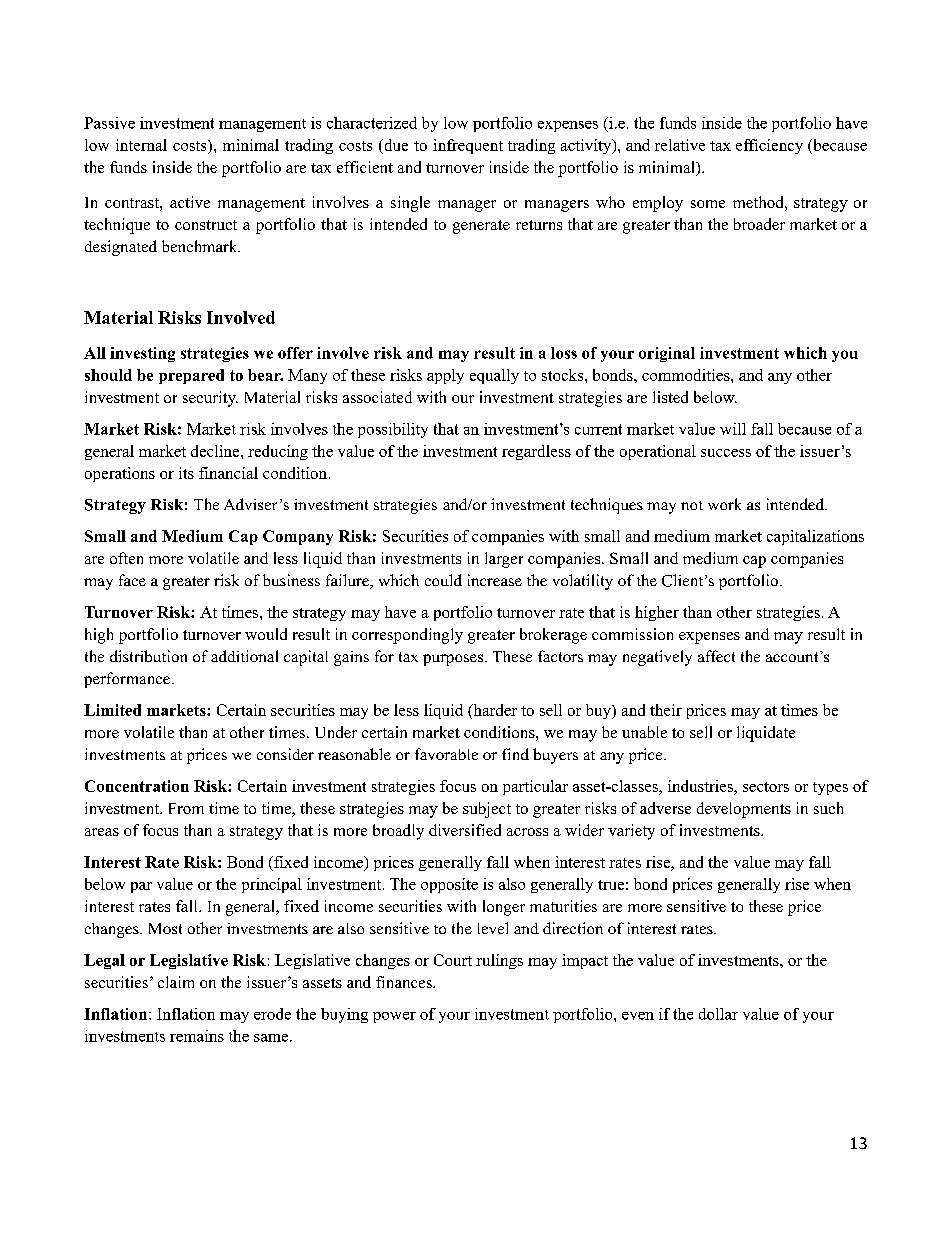 Image resolution: width=952 pixels, height=1233 pixels. Describe the element at coordinates (394, 1017) in the screenshot. I see `power` at that location.
